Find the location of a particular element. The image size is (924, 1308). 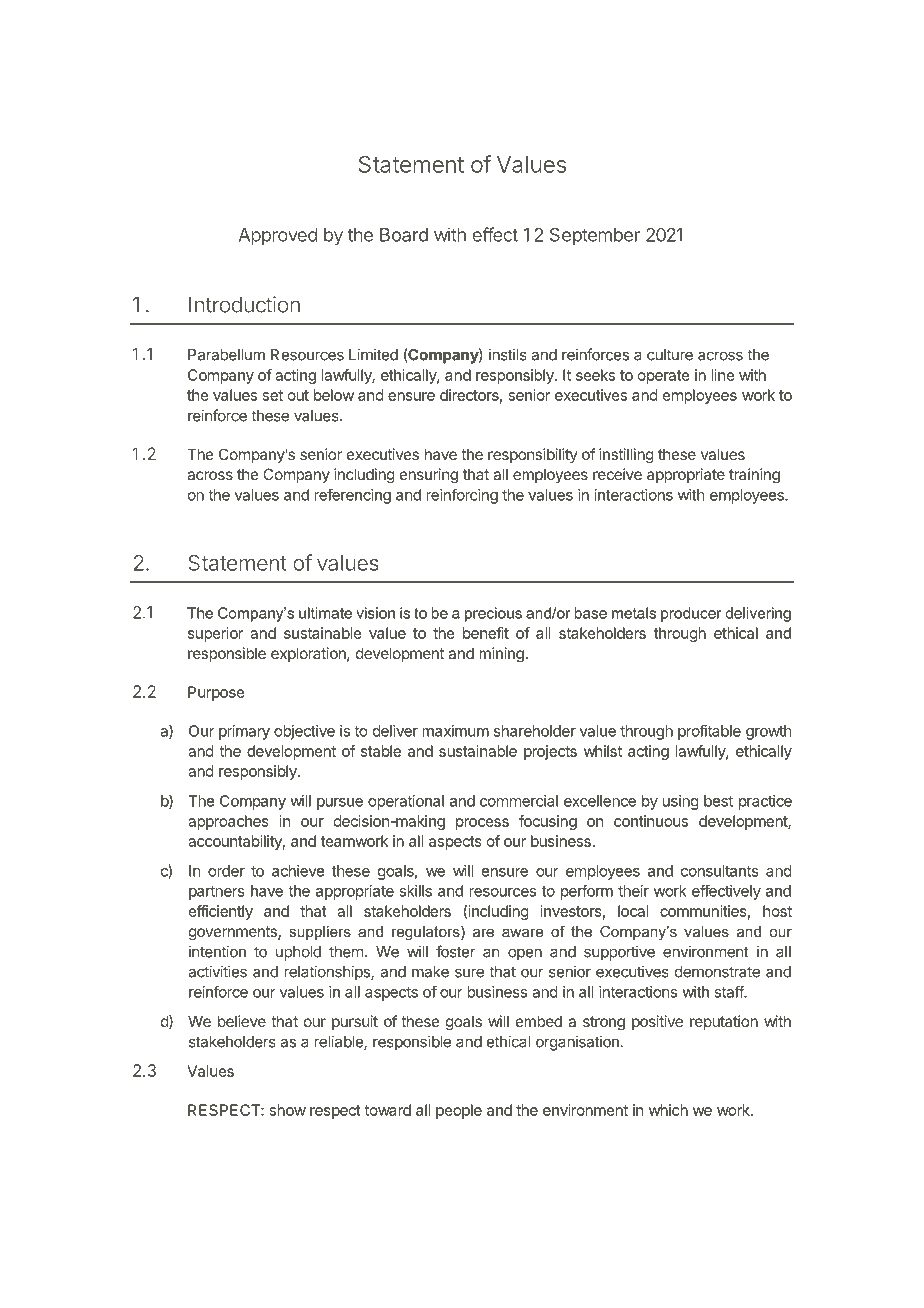

Approved is located at coordinates (278, 237).
